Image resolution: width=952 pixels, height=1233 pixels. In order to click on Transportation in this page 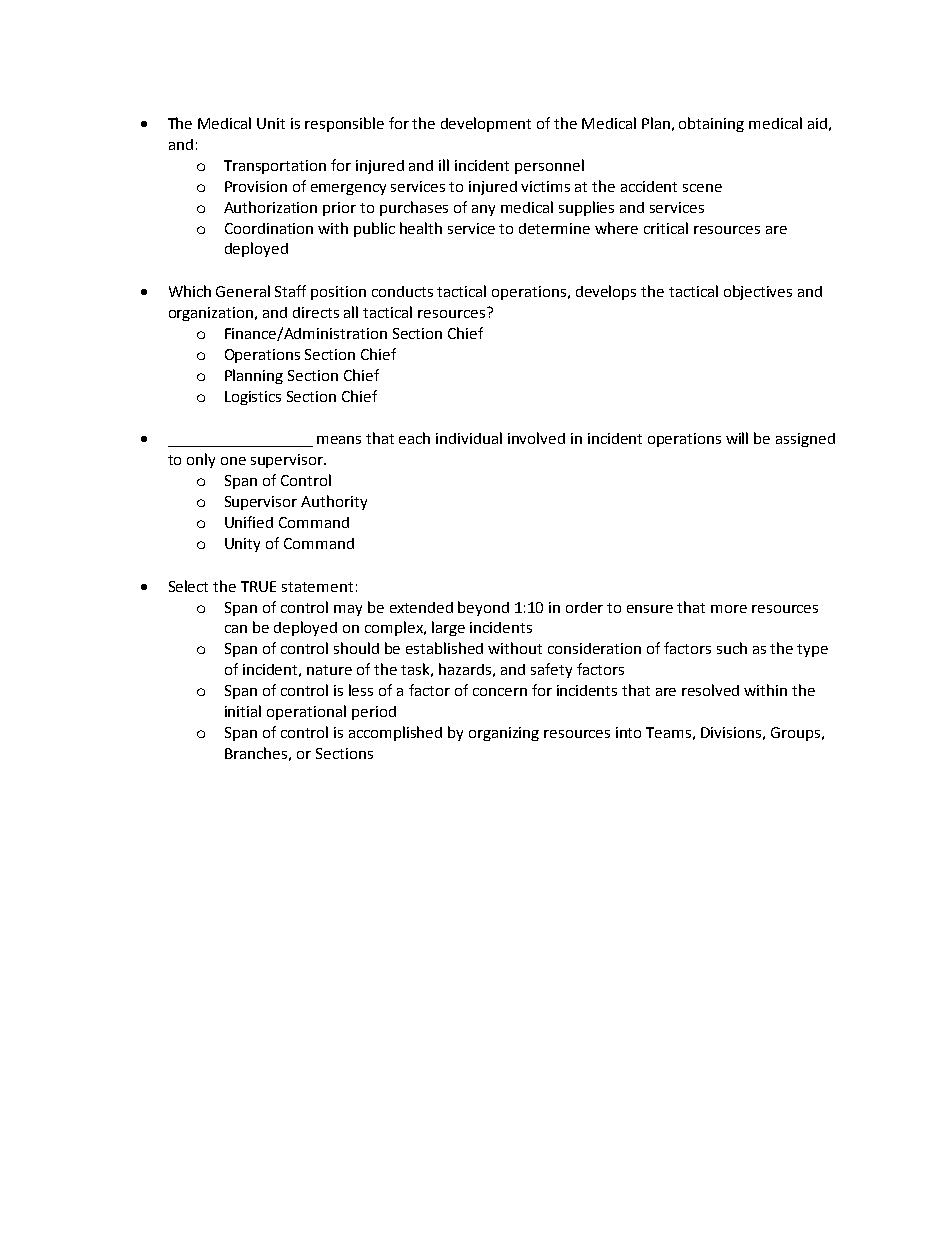, I will do `click(275, 167)`.
